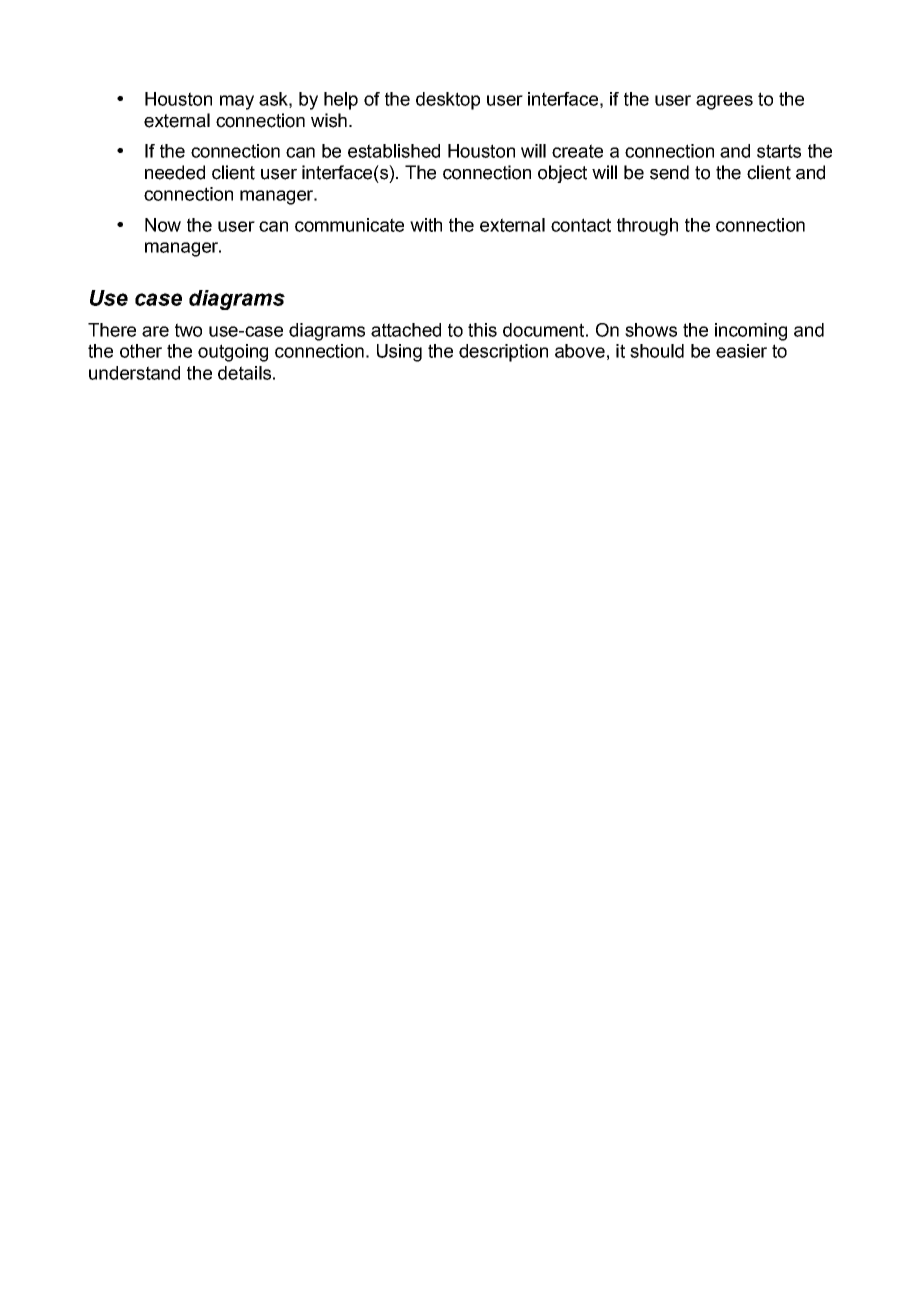 The height and width of the image is (1308, 924). I want to click on Now, so click(163, 225).
